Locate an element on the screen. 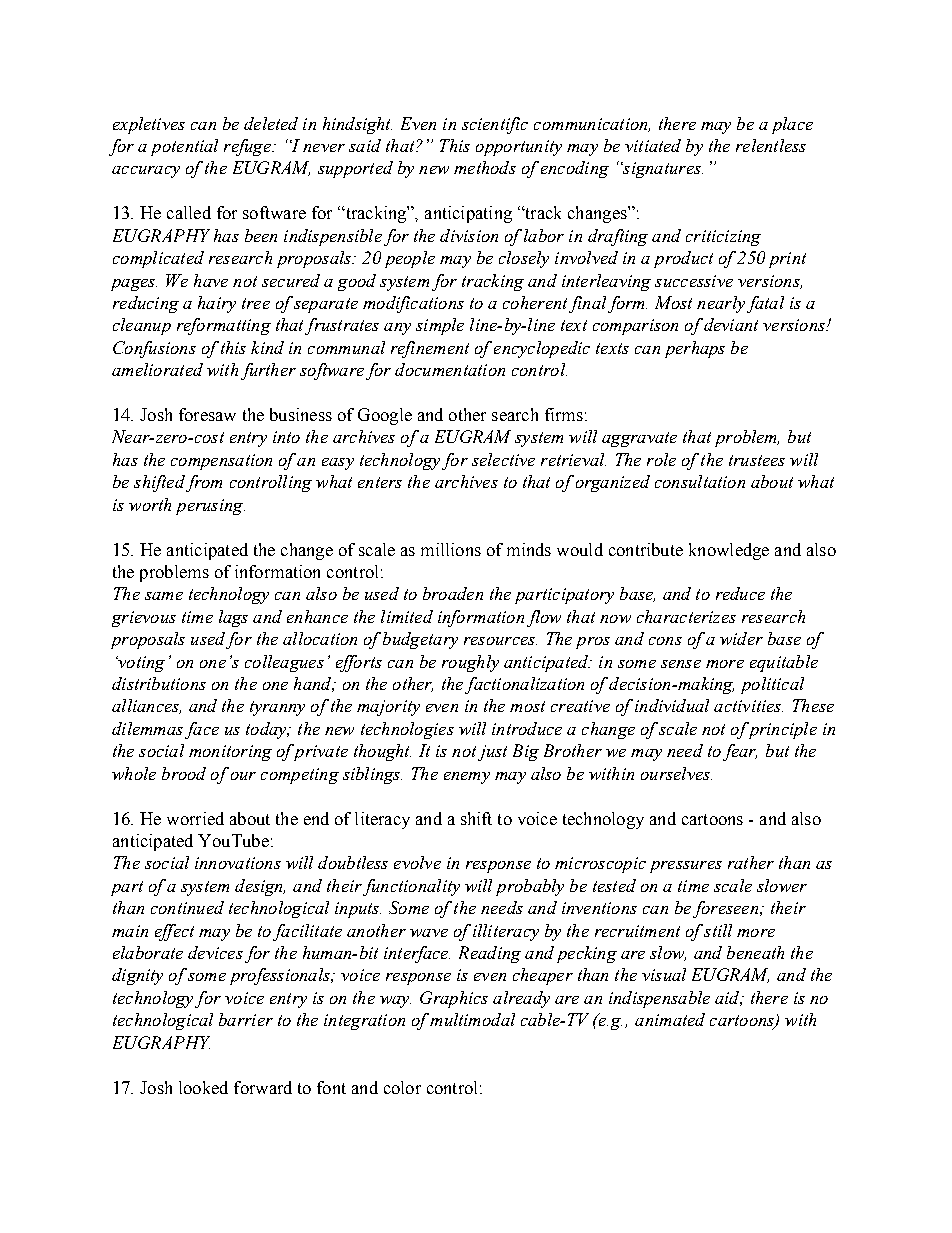 This screenshot has width=952, height=1233. ourselves is located at coordinates (676, 773).
